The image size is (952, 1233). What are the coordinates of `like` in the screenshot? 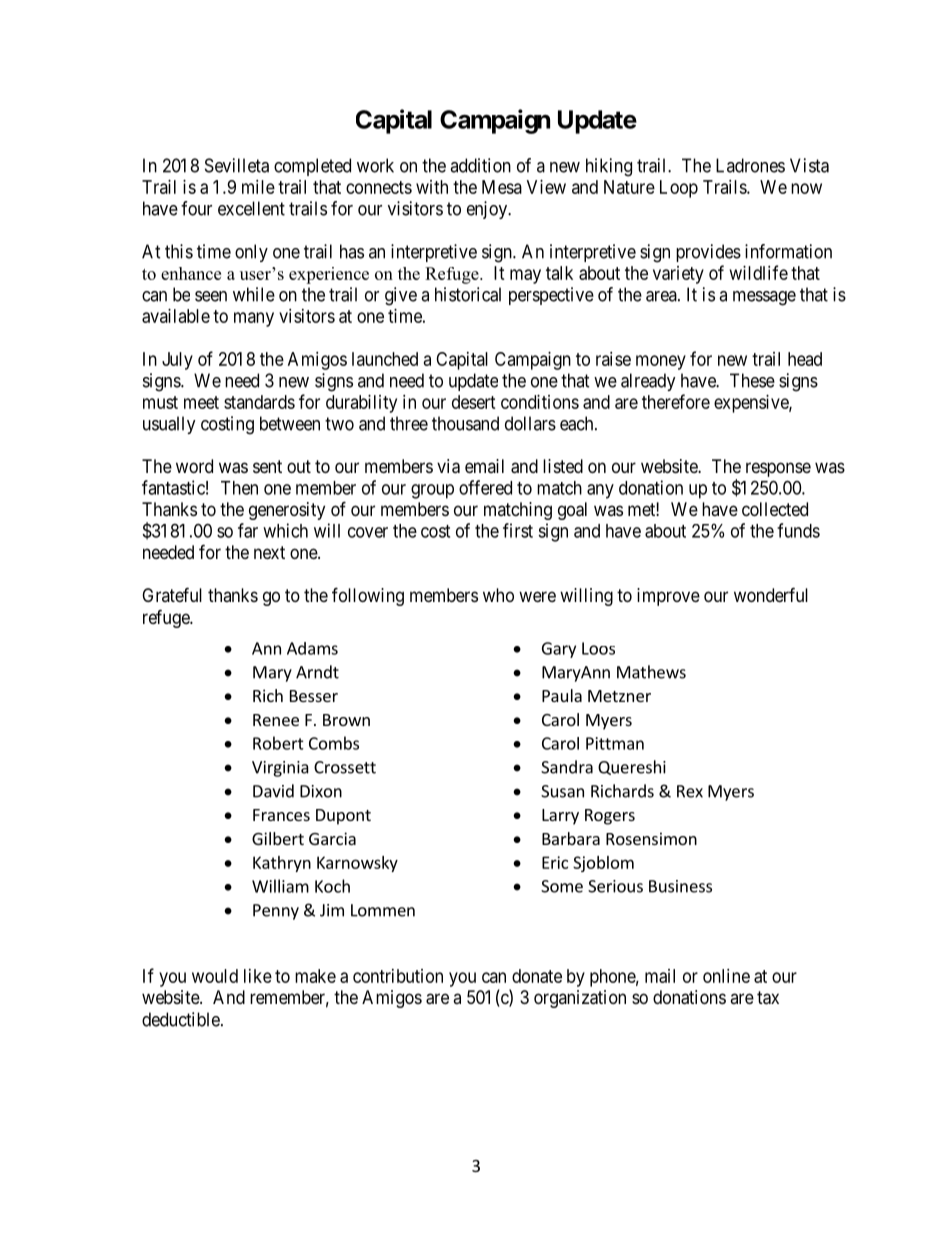 It's located at (258, 976).
